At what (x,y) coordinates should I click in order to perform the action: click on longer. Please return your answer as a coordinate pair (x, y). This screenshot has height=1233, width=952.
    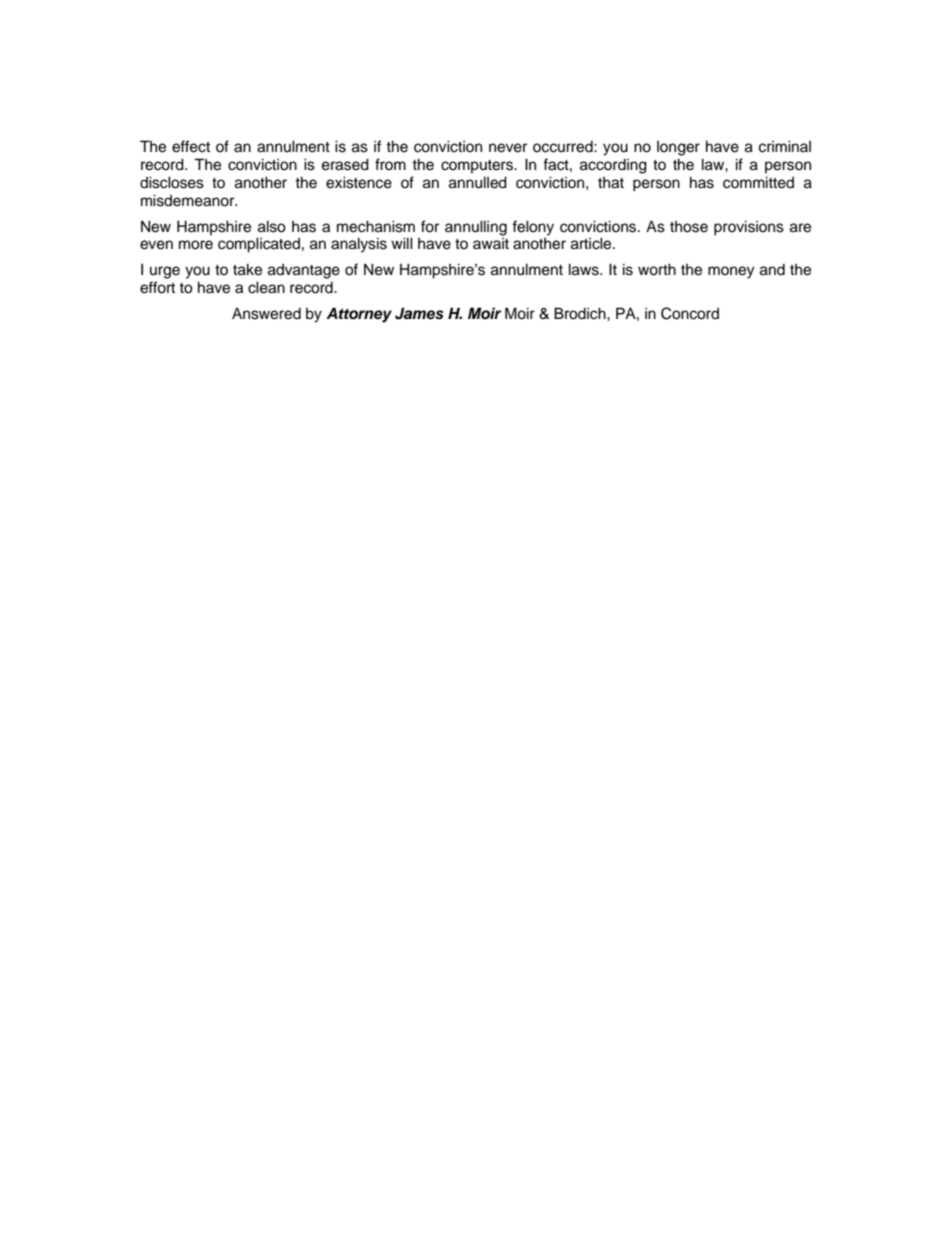
    Looking at the image, I should click on (678, 148).
